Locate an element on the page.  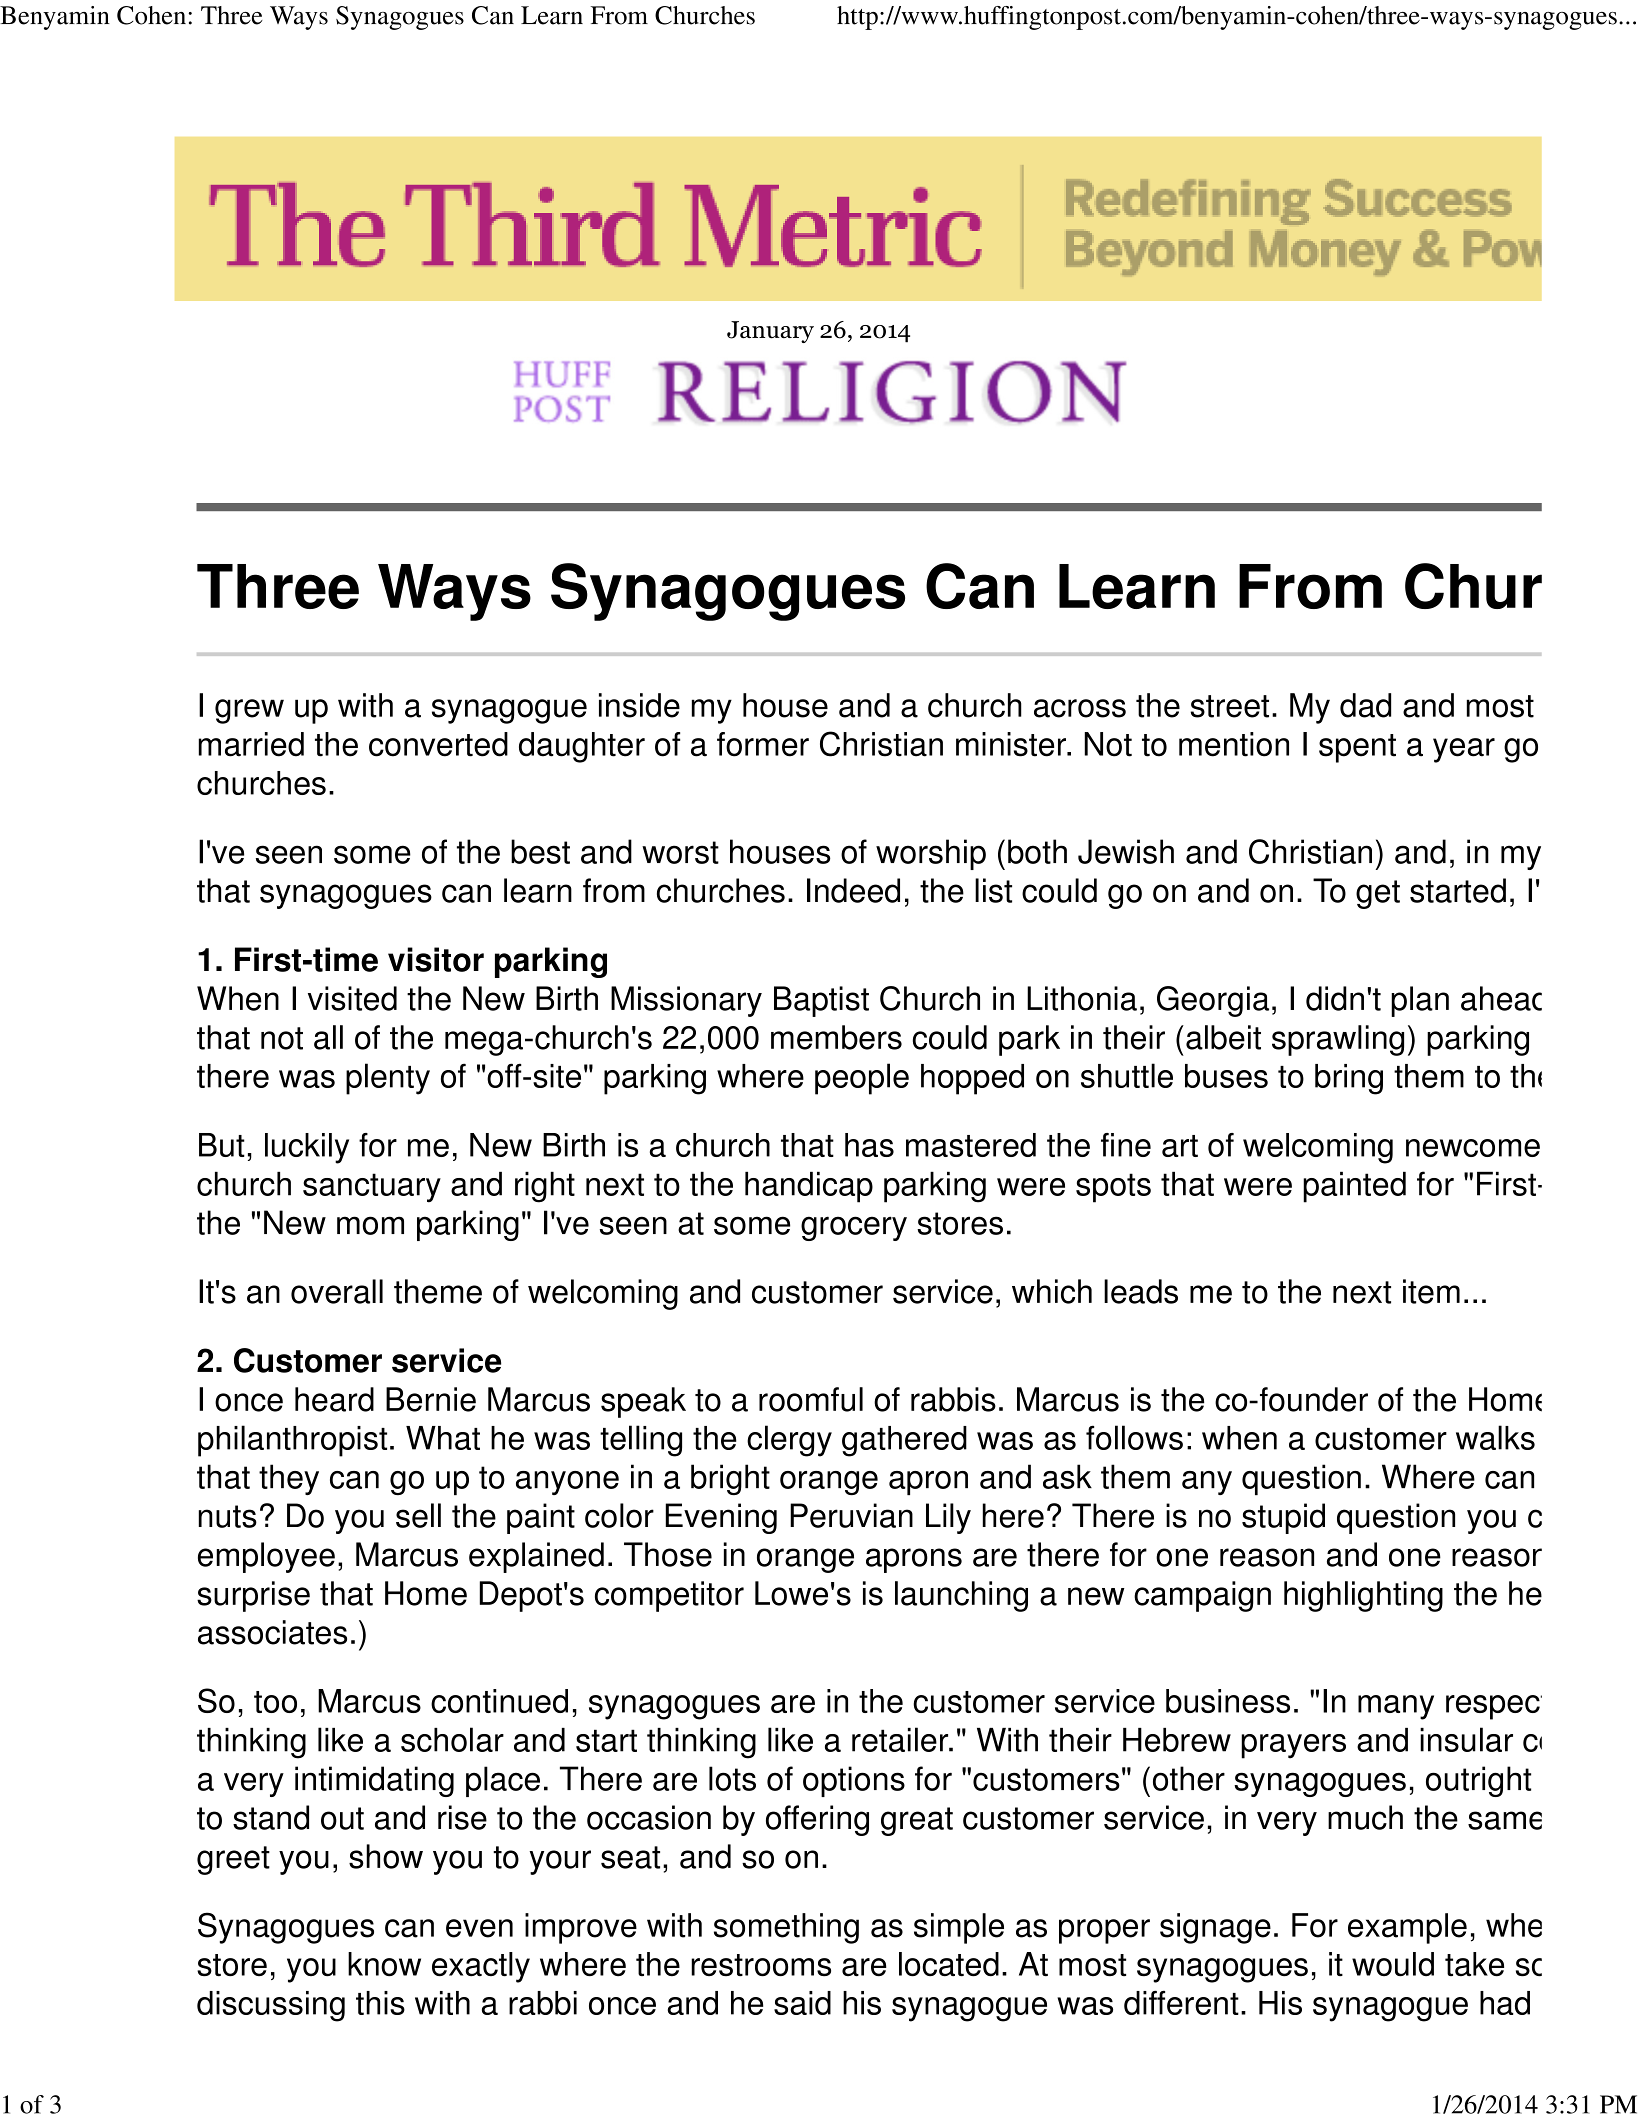
has is located at coordinates (869, 1145).
